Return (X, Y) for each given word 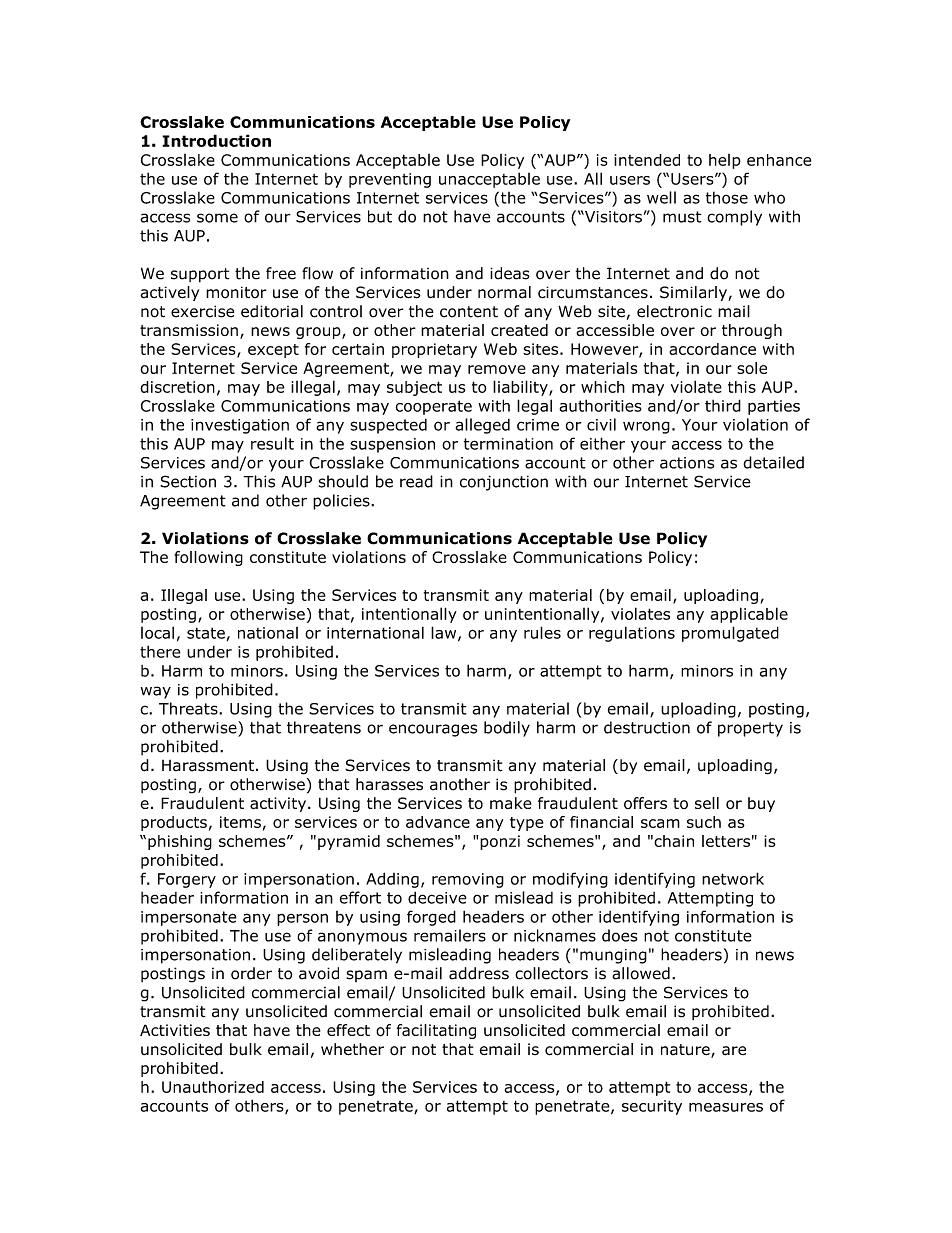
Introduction (216, 140)
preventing (390, 180)
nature (686, 1051)
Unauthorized (213, 1087)
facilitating (436, 1031)
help (725, 161)
